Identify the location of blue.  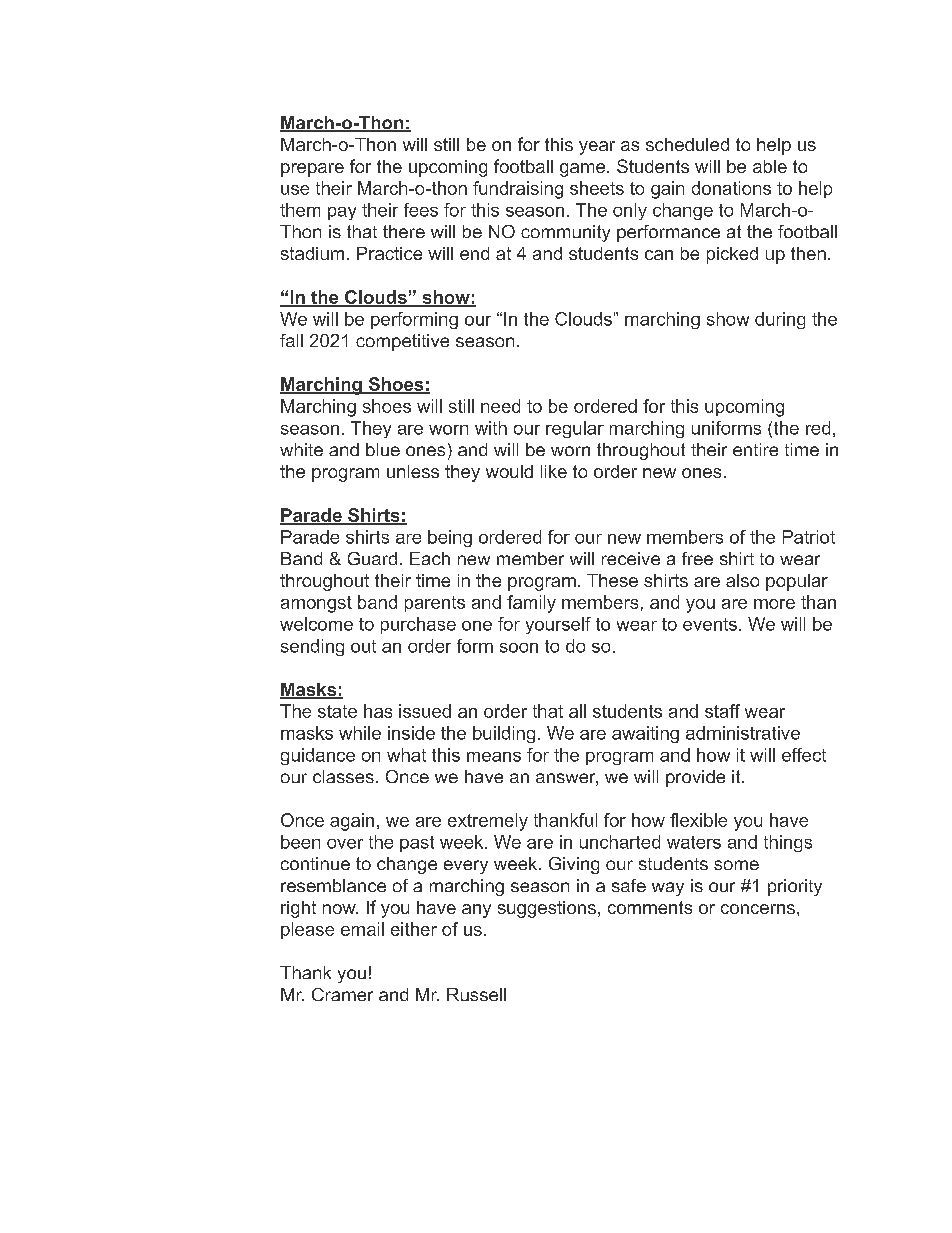
(383, 449).
